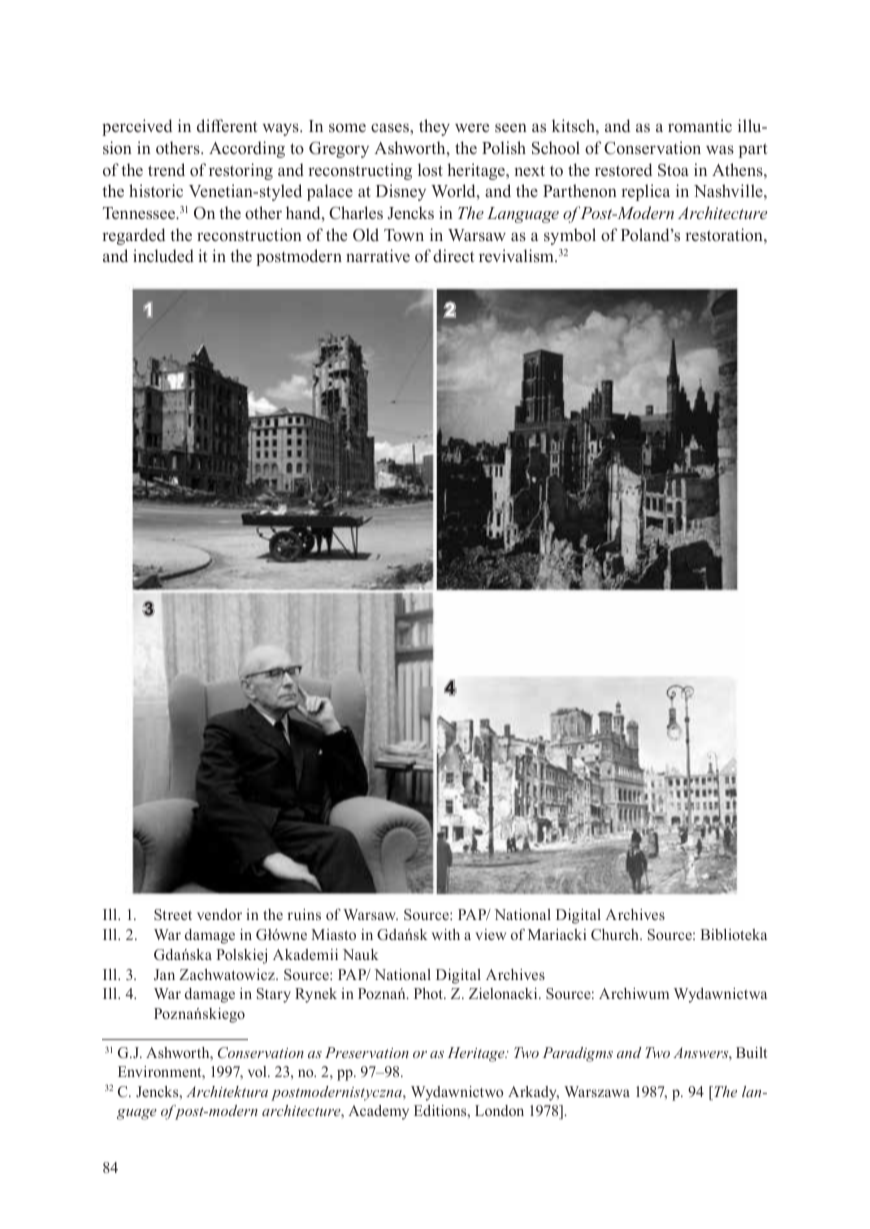 The image size is (870, 1229). What do you see at coordinates (258, 1071) in the page?
I see `vol` at bounding box center [258, 1071].
